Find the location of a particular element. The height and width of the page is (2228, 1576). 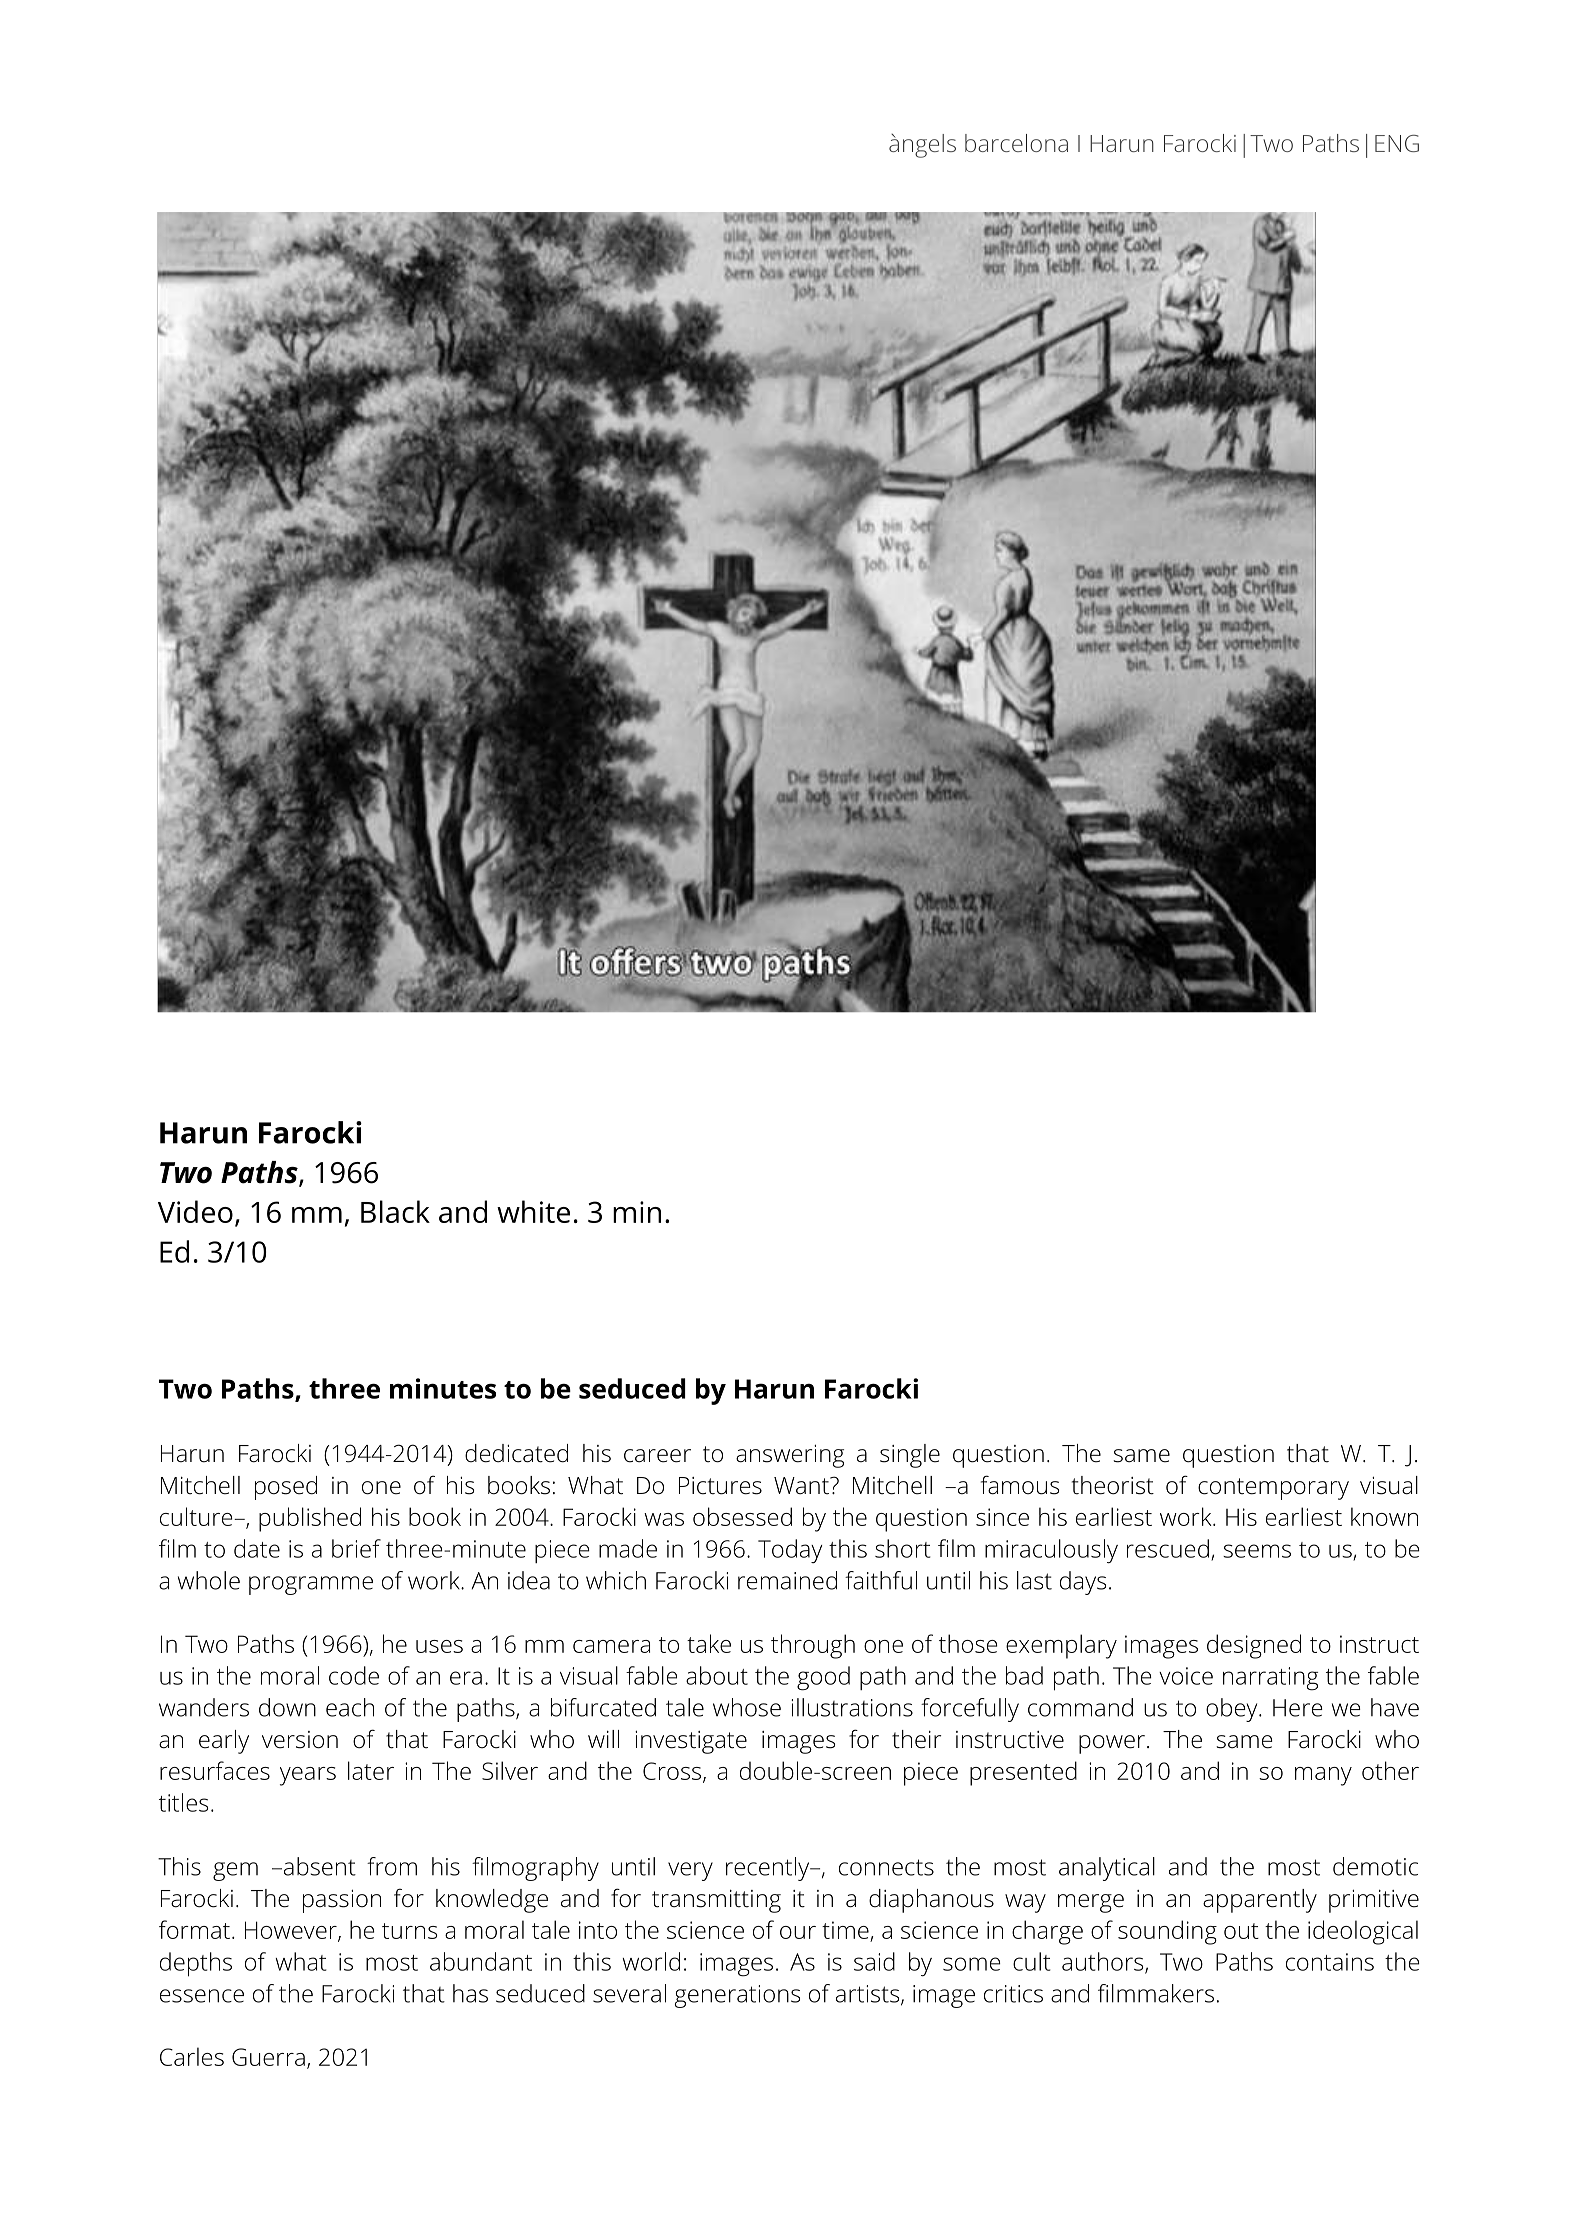

white is located at coordinates (533, 1211).
